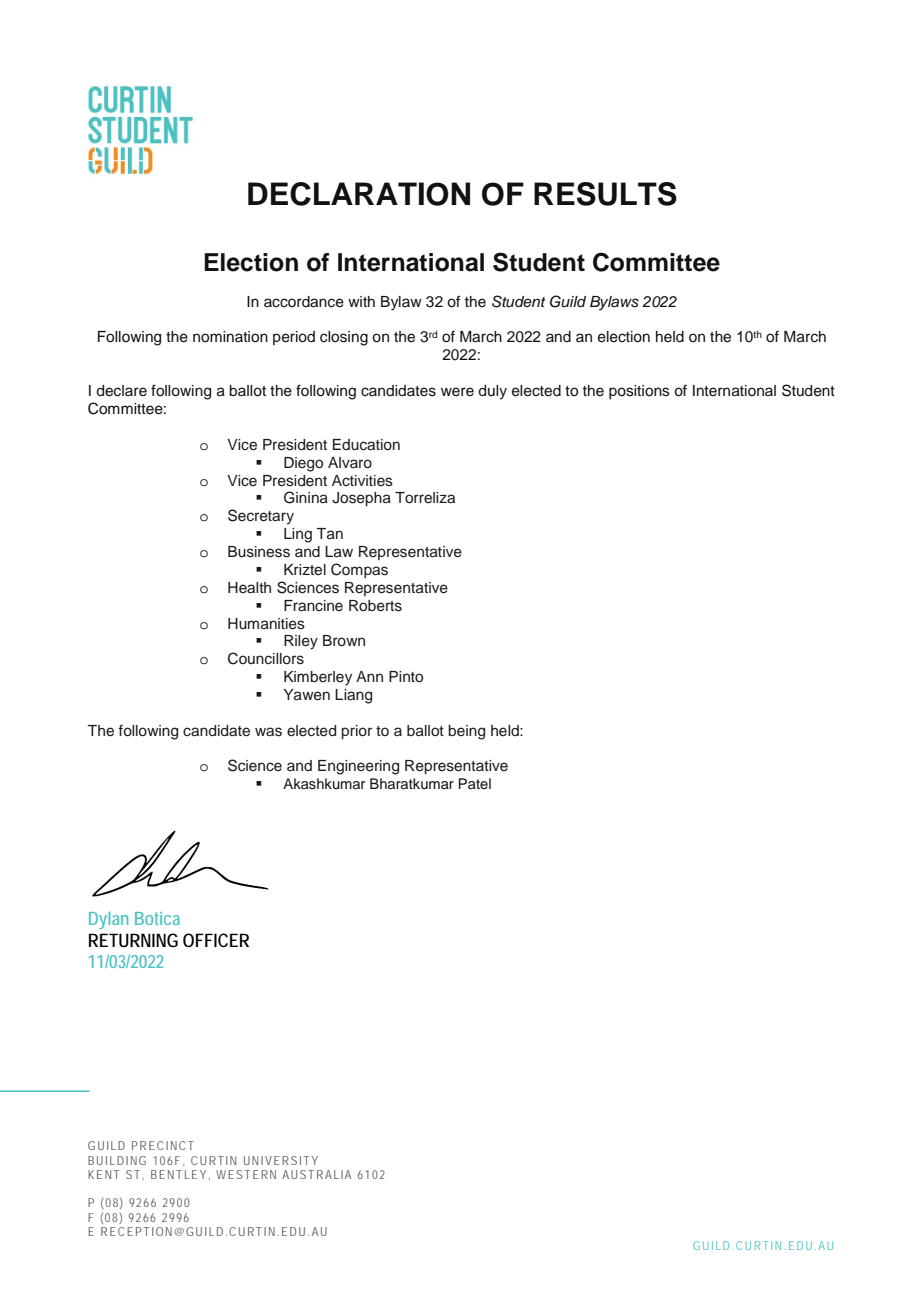 This page has width=924, height=1308. Describe the element at coordinates (466, 732) in the page. I see `being` at that location.
